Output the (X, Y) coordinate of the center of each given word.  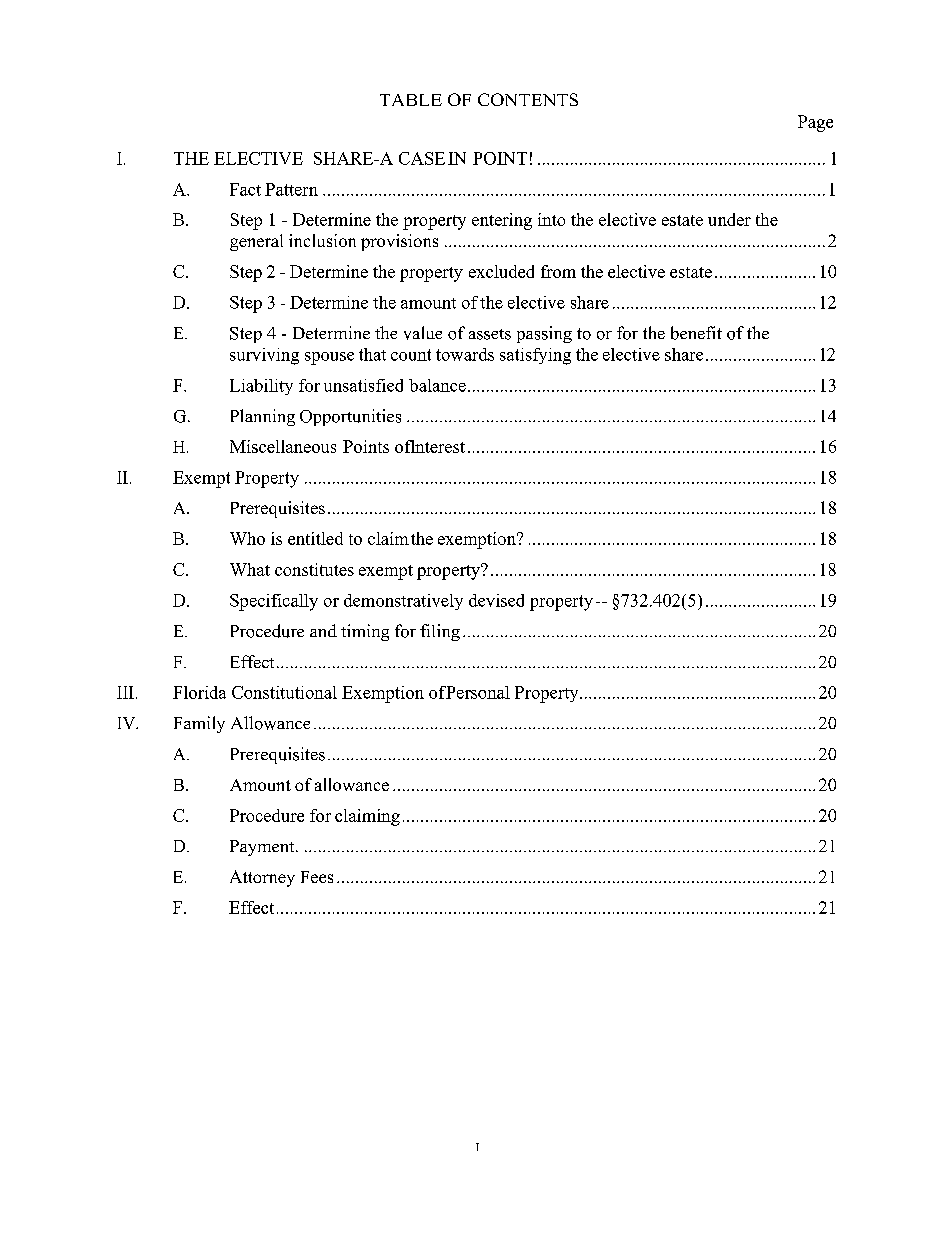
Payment (263, 848)
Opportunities (350, 417)
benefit (696, 333)
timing (365, 632)
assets (490, 334)
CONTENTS (528, 99)
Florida (199, 692)
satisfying (535, 356)
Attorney (262, 878)
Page (815, 123)
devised (496, 600)
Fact (245, 189)
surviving (264, 356)
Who (247, 538)
